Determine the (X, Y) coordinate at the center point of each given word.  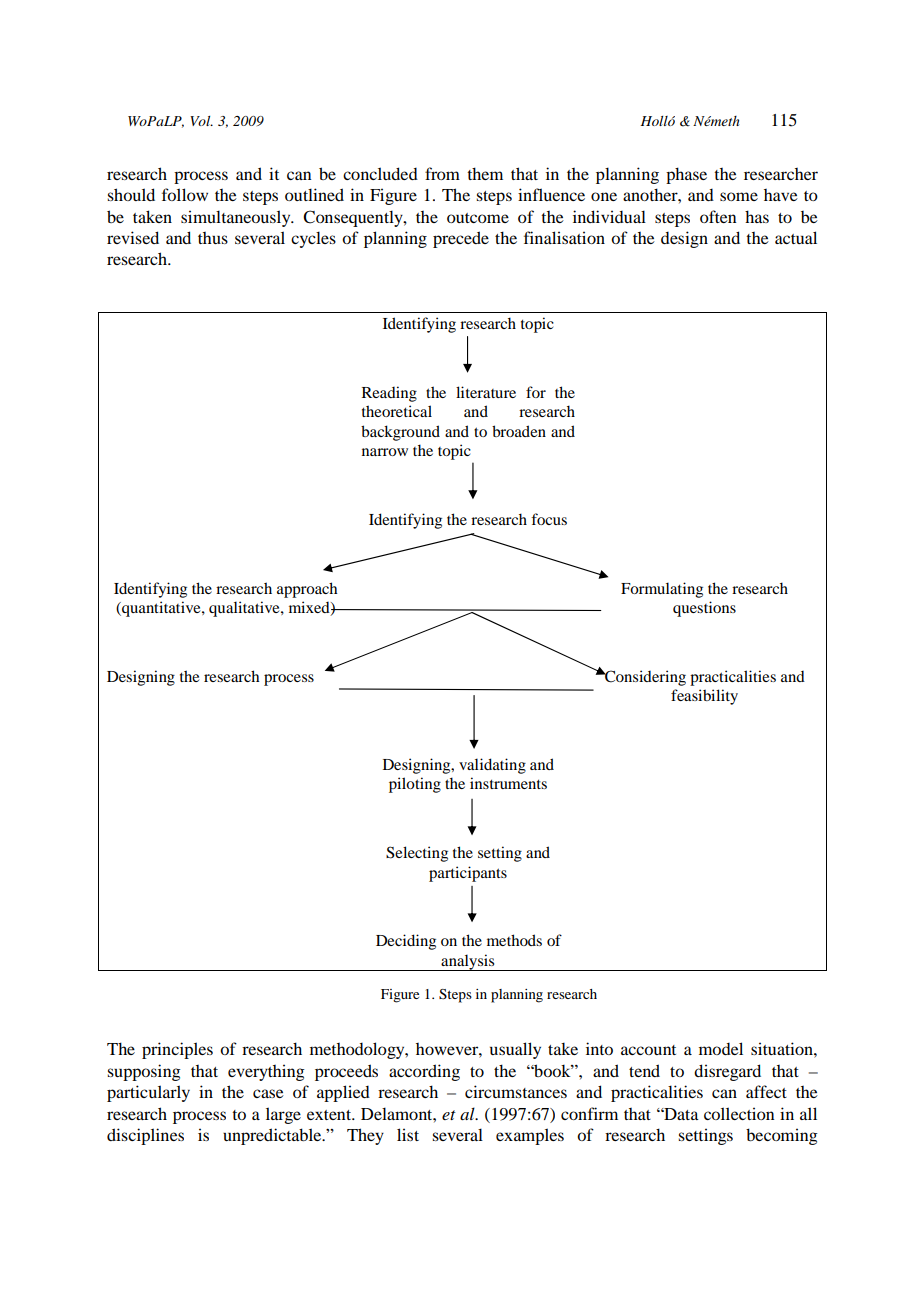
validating (492, 766)
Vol (201, 121)
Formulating (662, 590)
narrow (385, 452)
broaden (519, 431)
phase (686, 175)
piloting (415, 785)
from (442, 173)
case (268, 1093)
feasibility (704, 697)
